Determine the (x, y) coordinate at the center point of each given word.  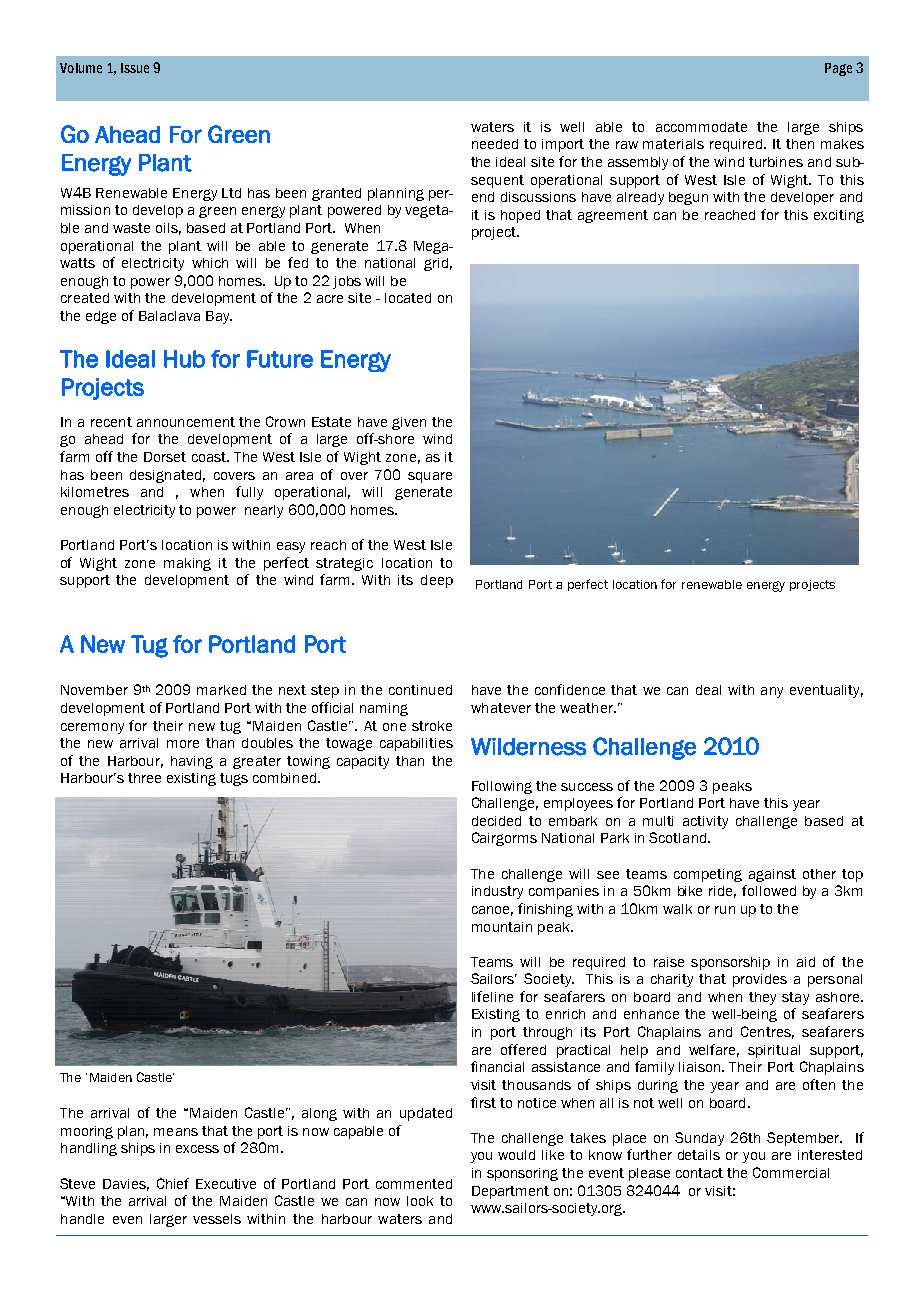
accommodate (701, 127)
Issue (135, 68)
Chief (173, 1183)
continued (420, 690)
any (772, 692)
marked (221, 690)
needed (495, 144)
